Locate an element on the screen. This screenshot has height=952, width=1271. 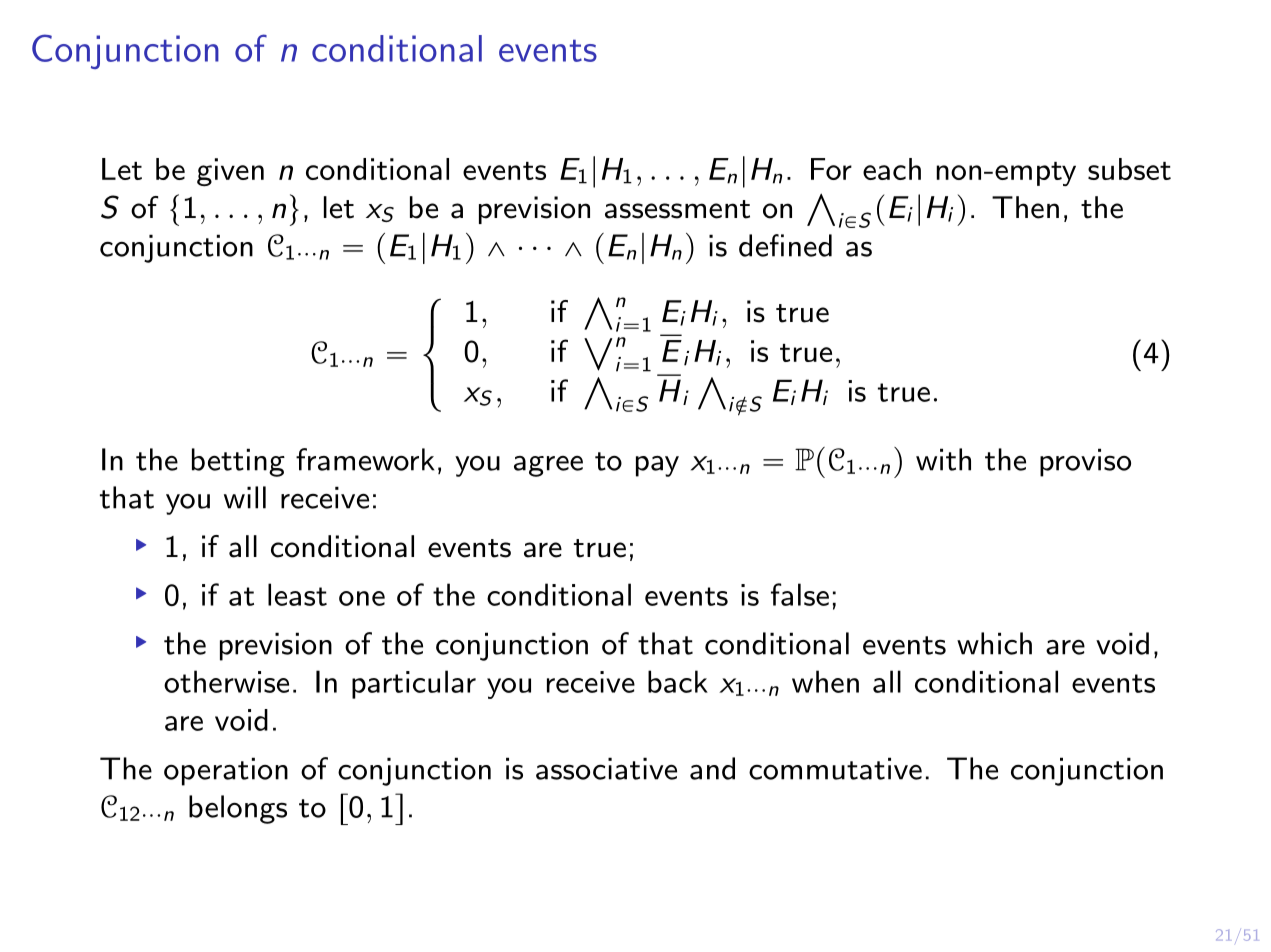
belongs is located at coordinates (238, 809).
